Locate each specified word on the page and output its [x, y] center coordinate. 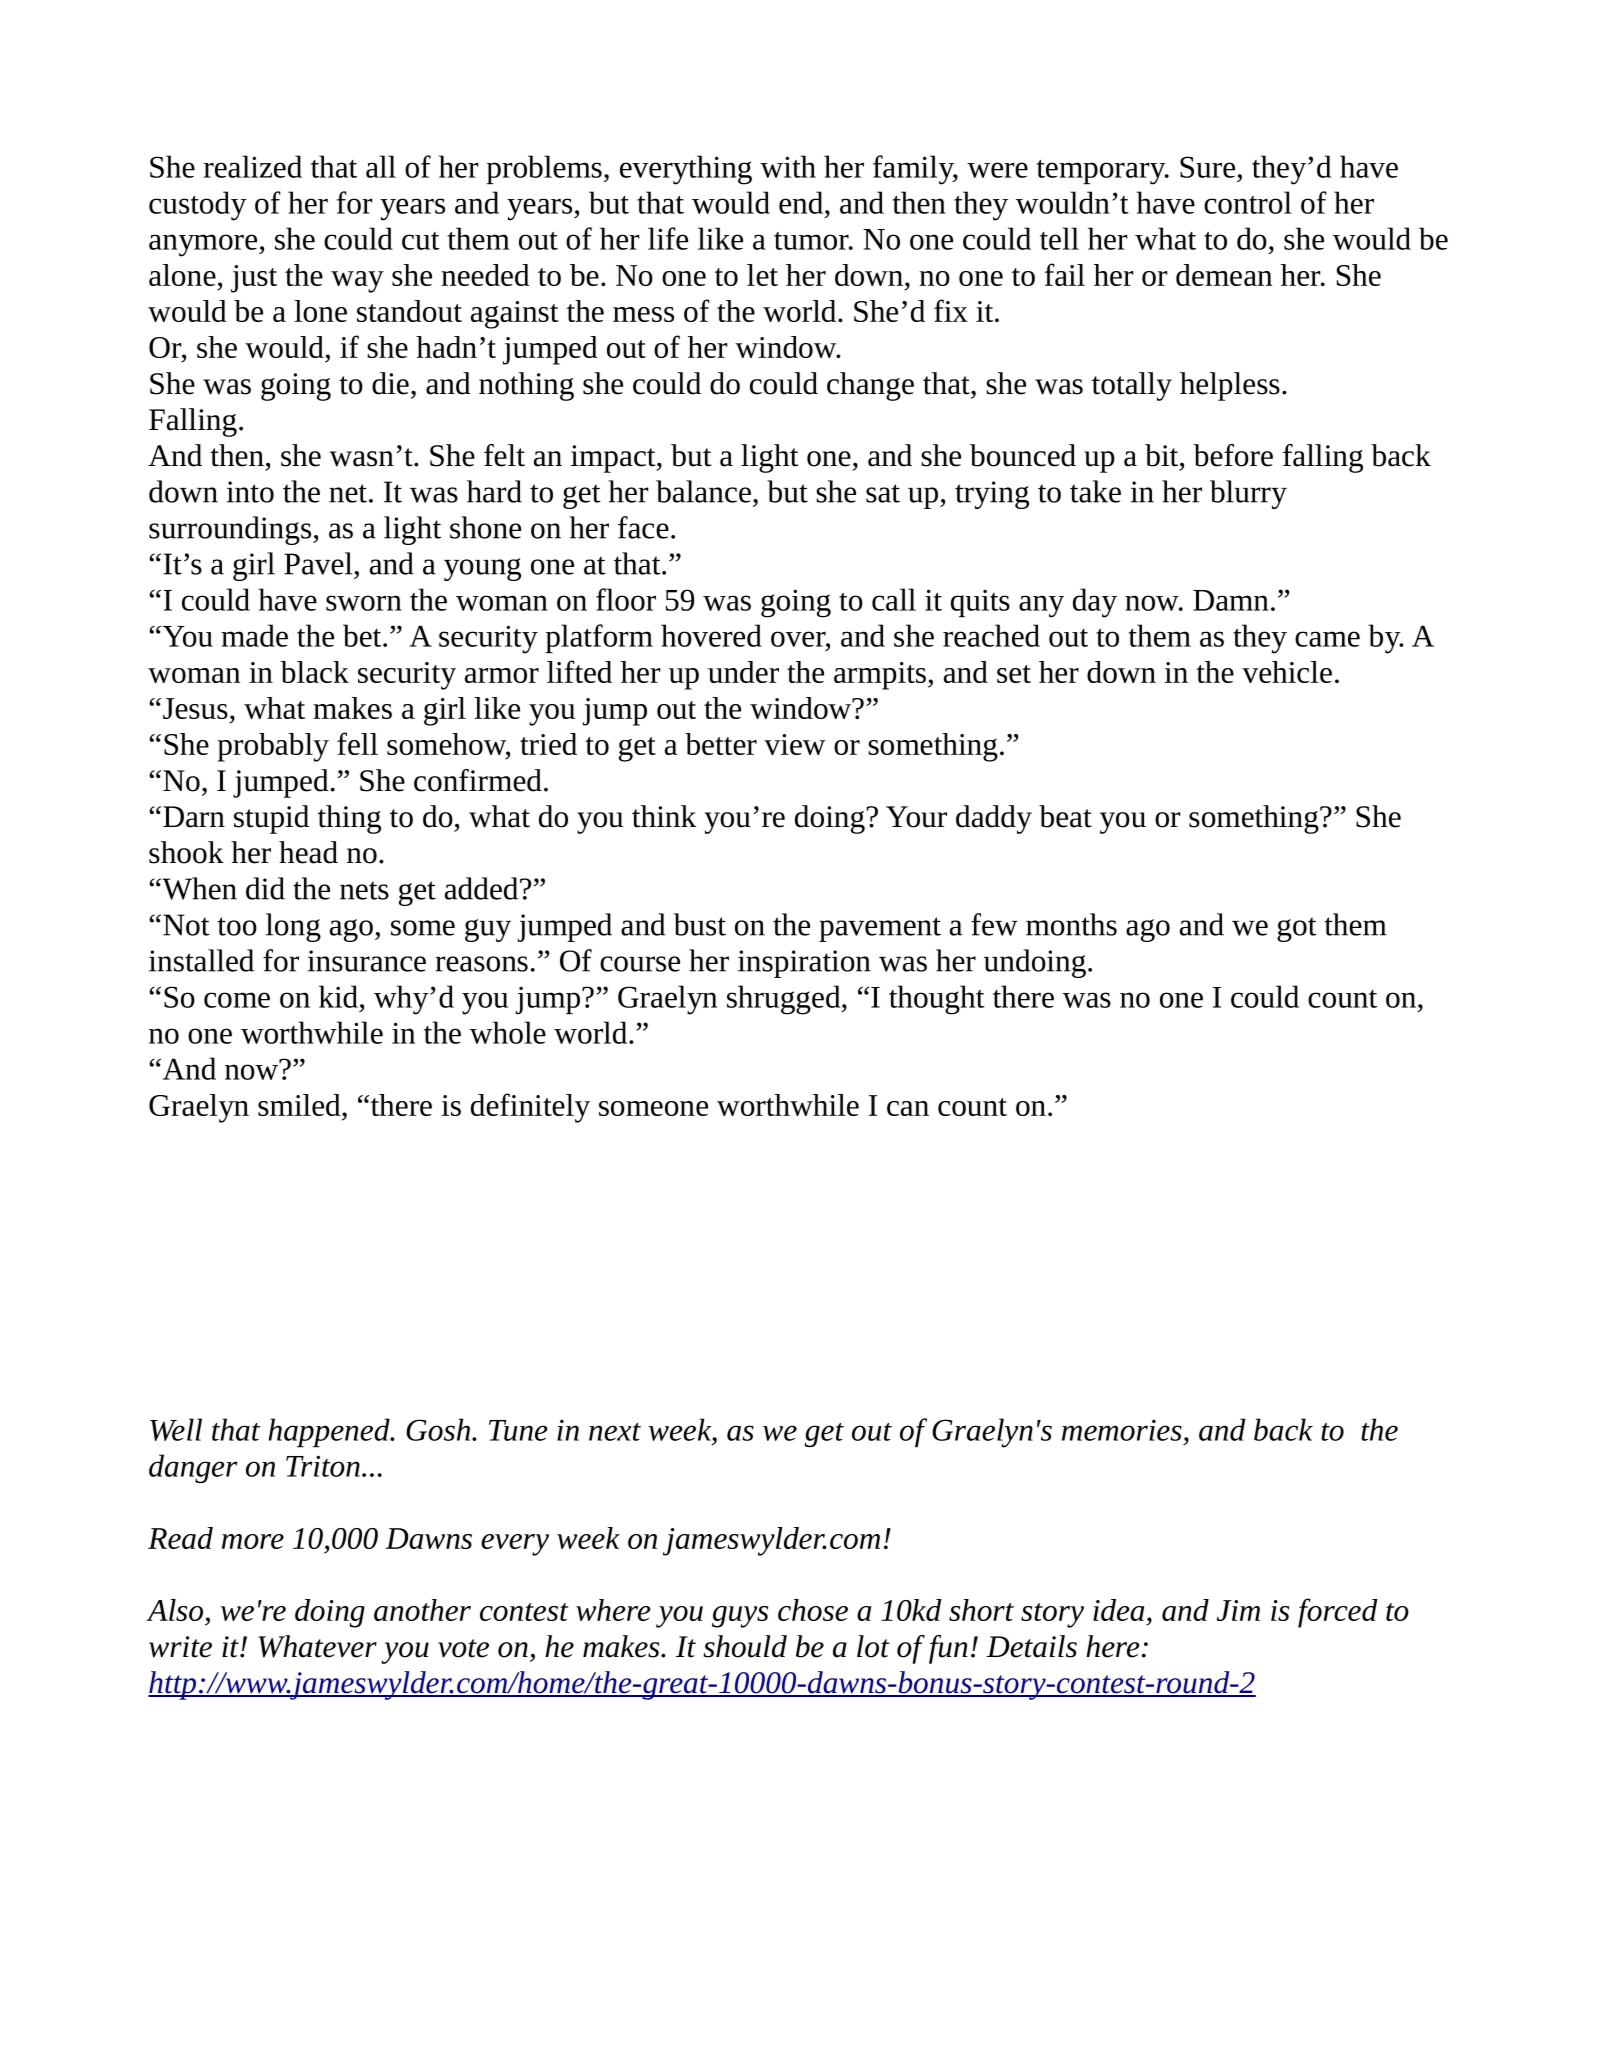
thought [937, 1000]
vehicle [1287, 672]
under [743, 672]
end [802, 202]
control [1248, 202]
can [908, 1108]
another [422, 1610]
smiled [300, 1105]
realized [253, 166]
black [315, 672]
